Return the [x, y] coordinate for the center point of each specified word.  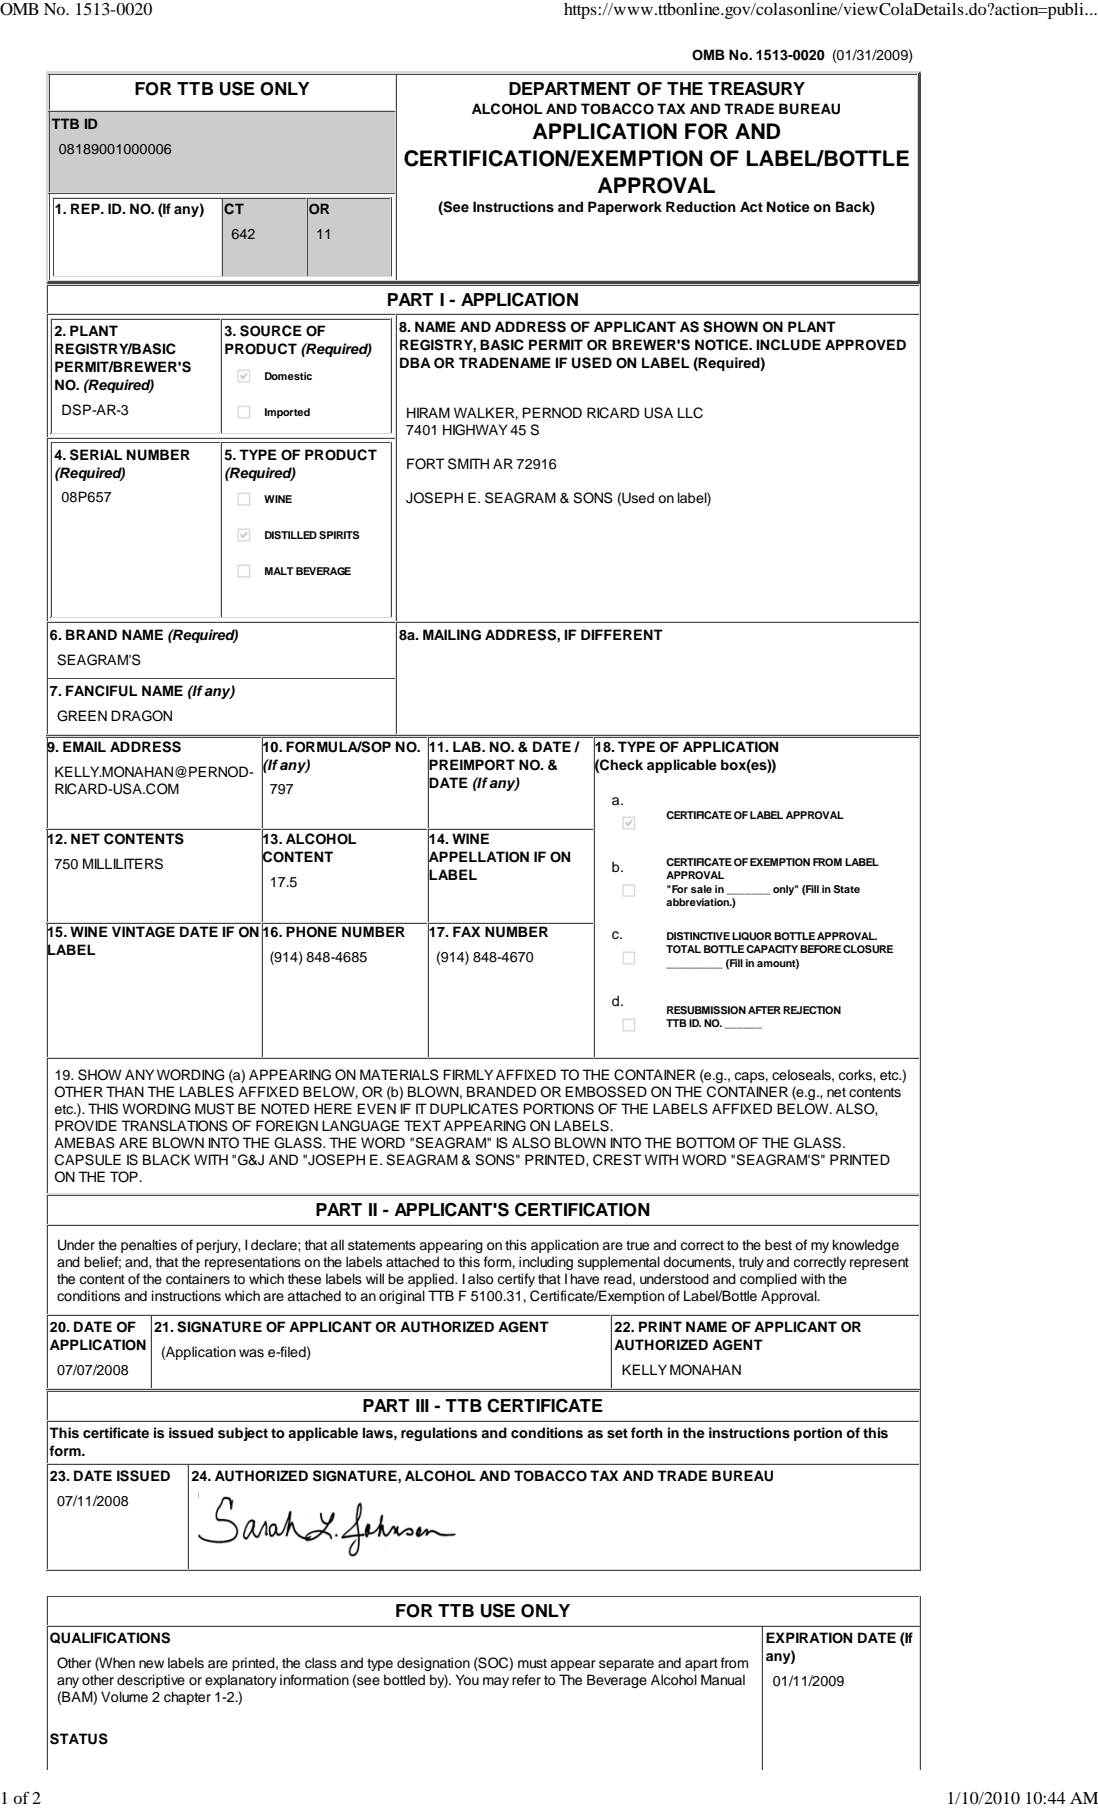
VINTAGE [143, 931]
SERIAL [96, 455]
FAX [466, 931]
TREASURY [756, 88]
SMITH [468, 464]
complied [768, 1280]
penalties [149, 1246]
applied [432, 1280]
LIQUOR [752, 936]
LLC [690, 413]
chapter [187, 1698]
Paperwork [625, 208]
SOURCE [271, 331]
